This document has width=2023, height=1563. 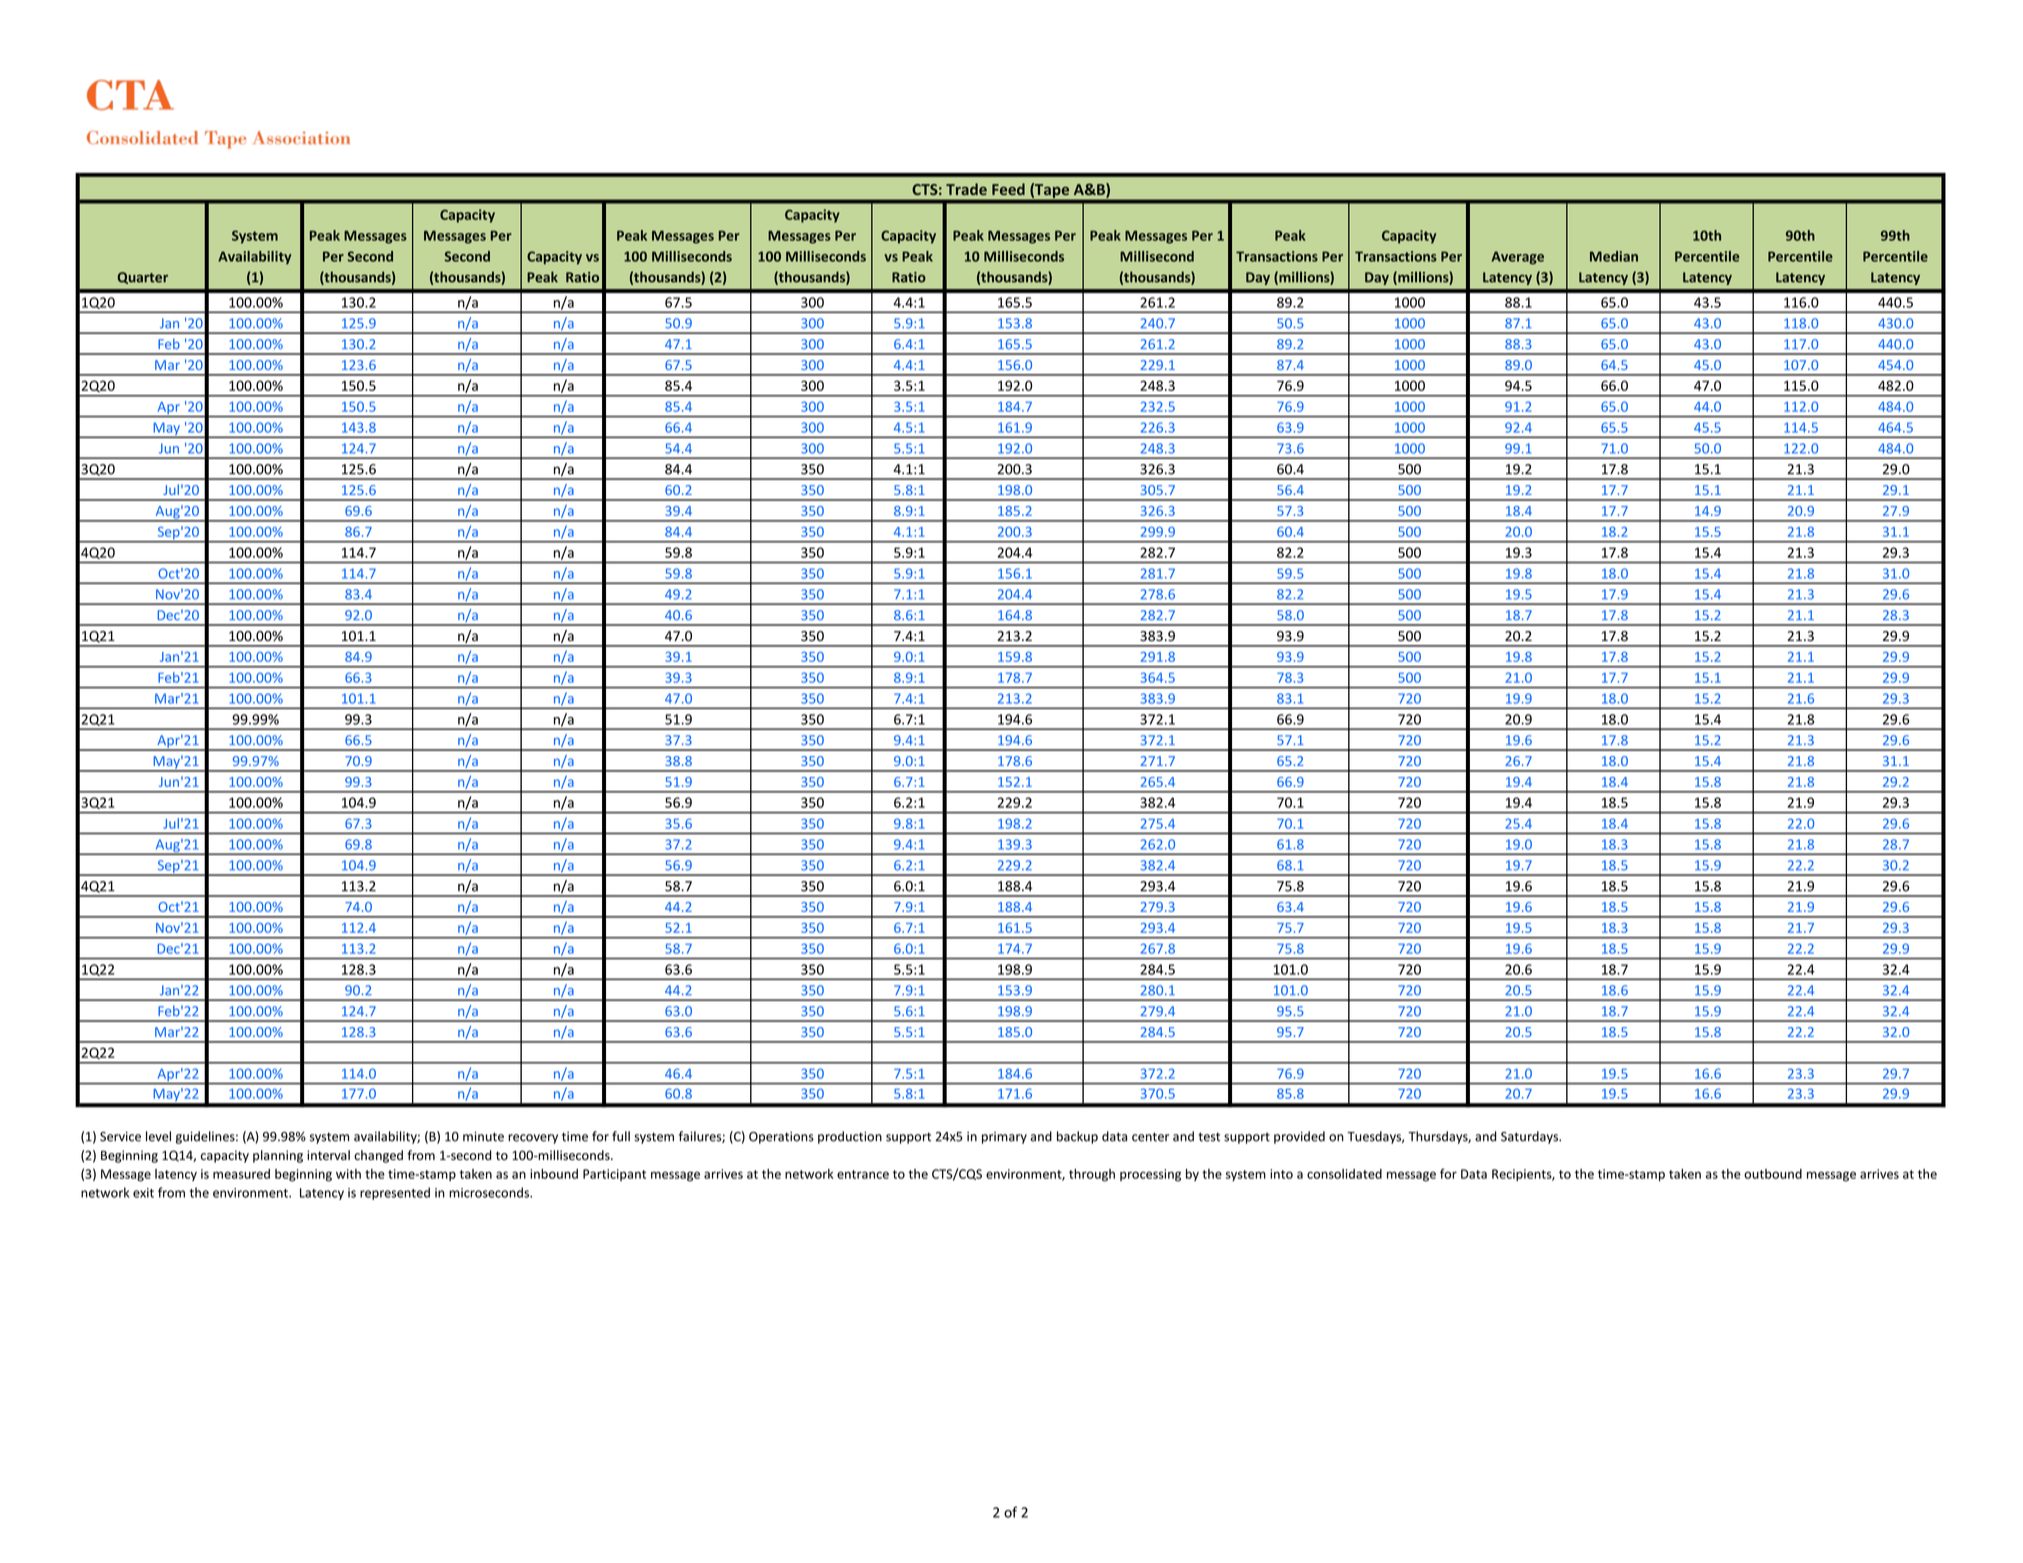 I want to click on Saturdays, so click(x=1530, y=1137).
